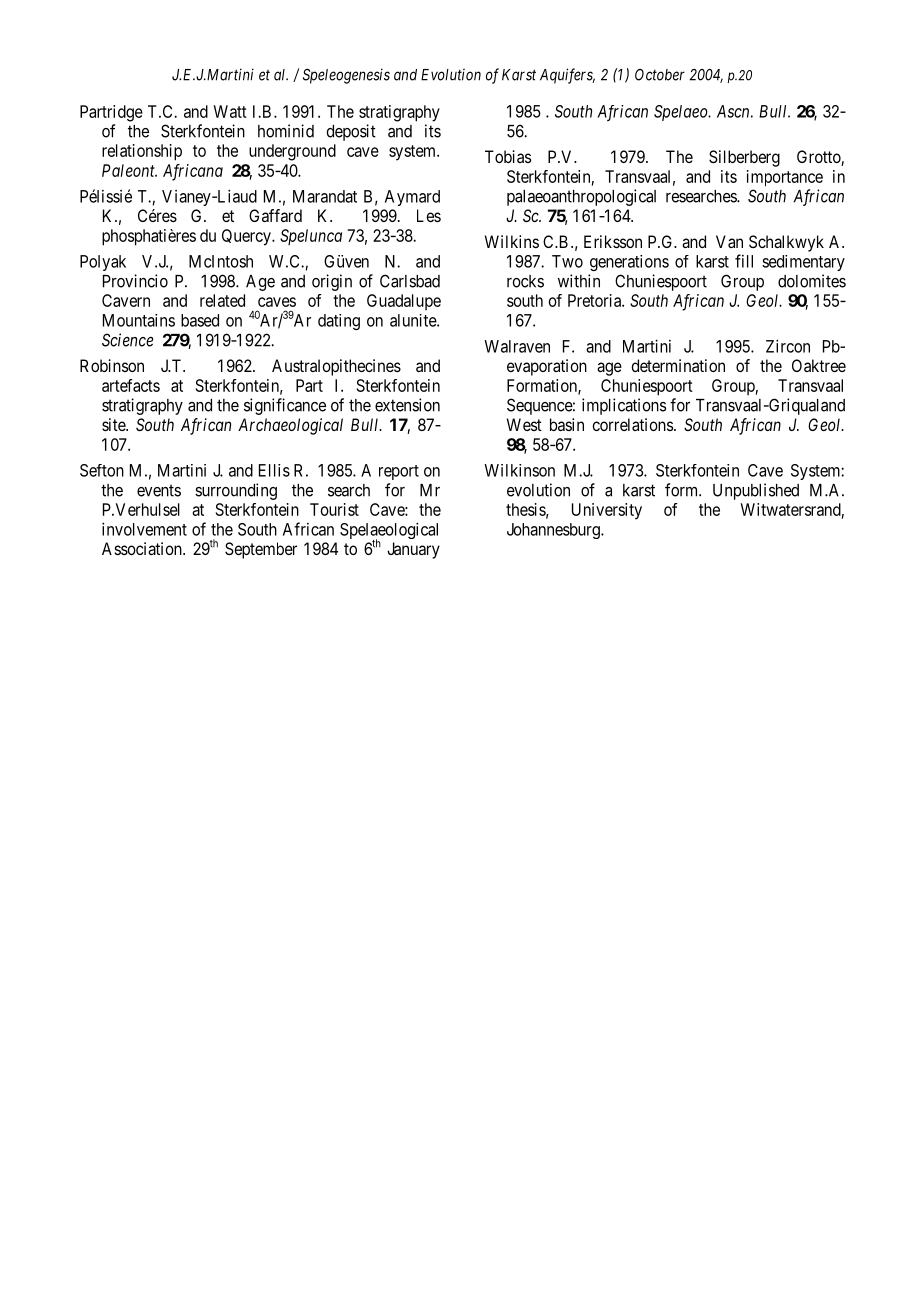 This screenshot has width=924, height=1308. Describe the element at coordinates (114, 424) in the screenshot. I see `site` at that location.
